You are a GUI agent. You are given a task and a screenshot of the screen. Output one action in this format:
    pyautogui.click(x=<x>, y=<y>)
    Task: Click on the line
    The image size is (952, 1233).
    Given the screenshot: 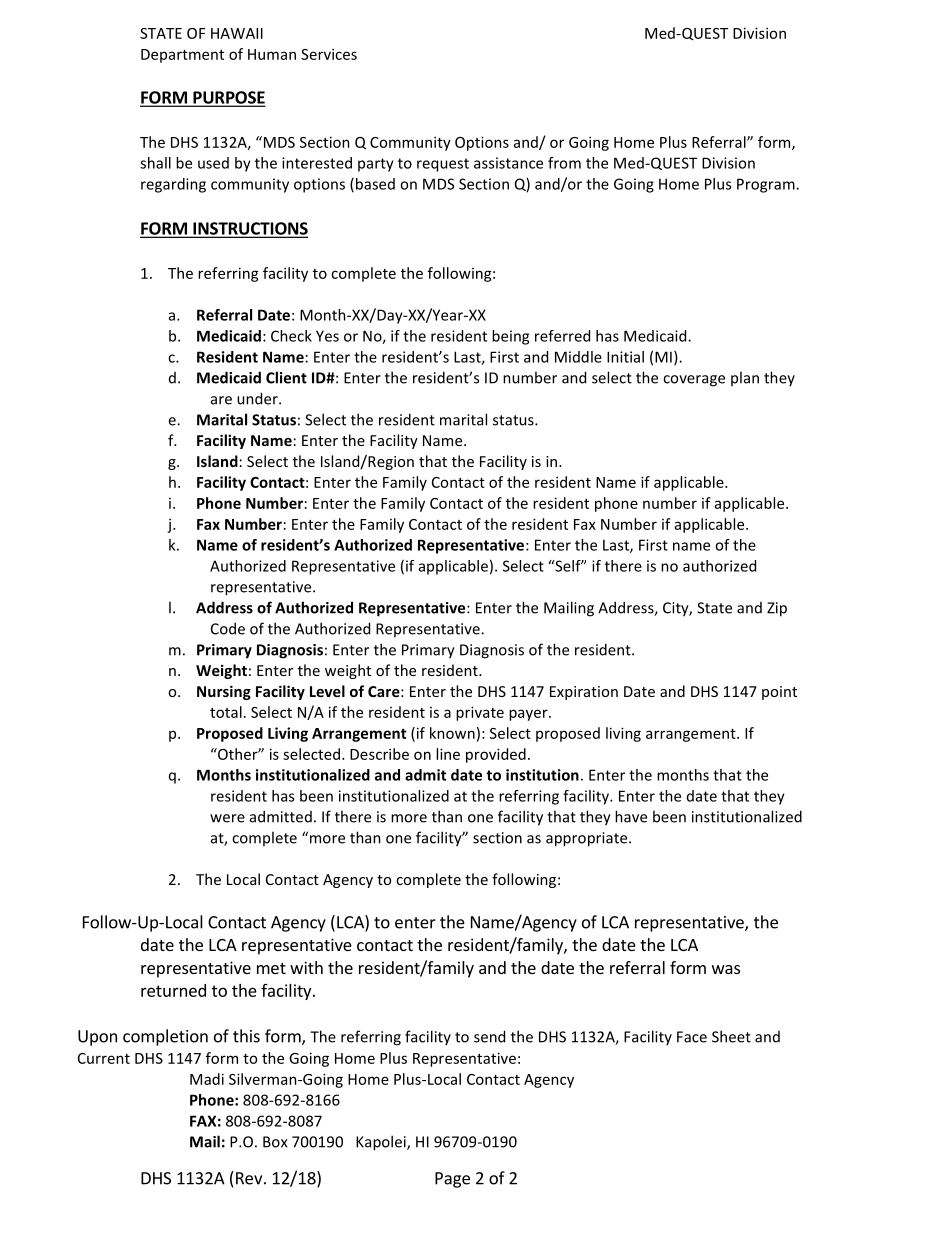 What is the action you would take?
    pyautogui.click(x=448, y=754)
